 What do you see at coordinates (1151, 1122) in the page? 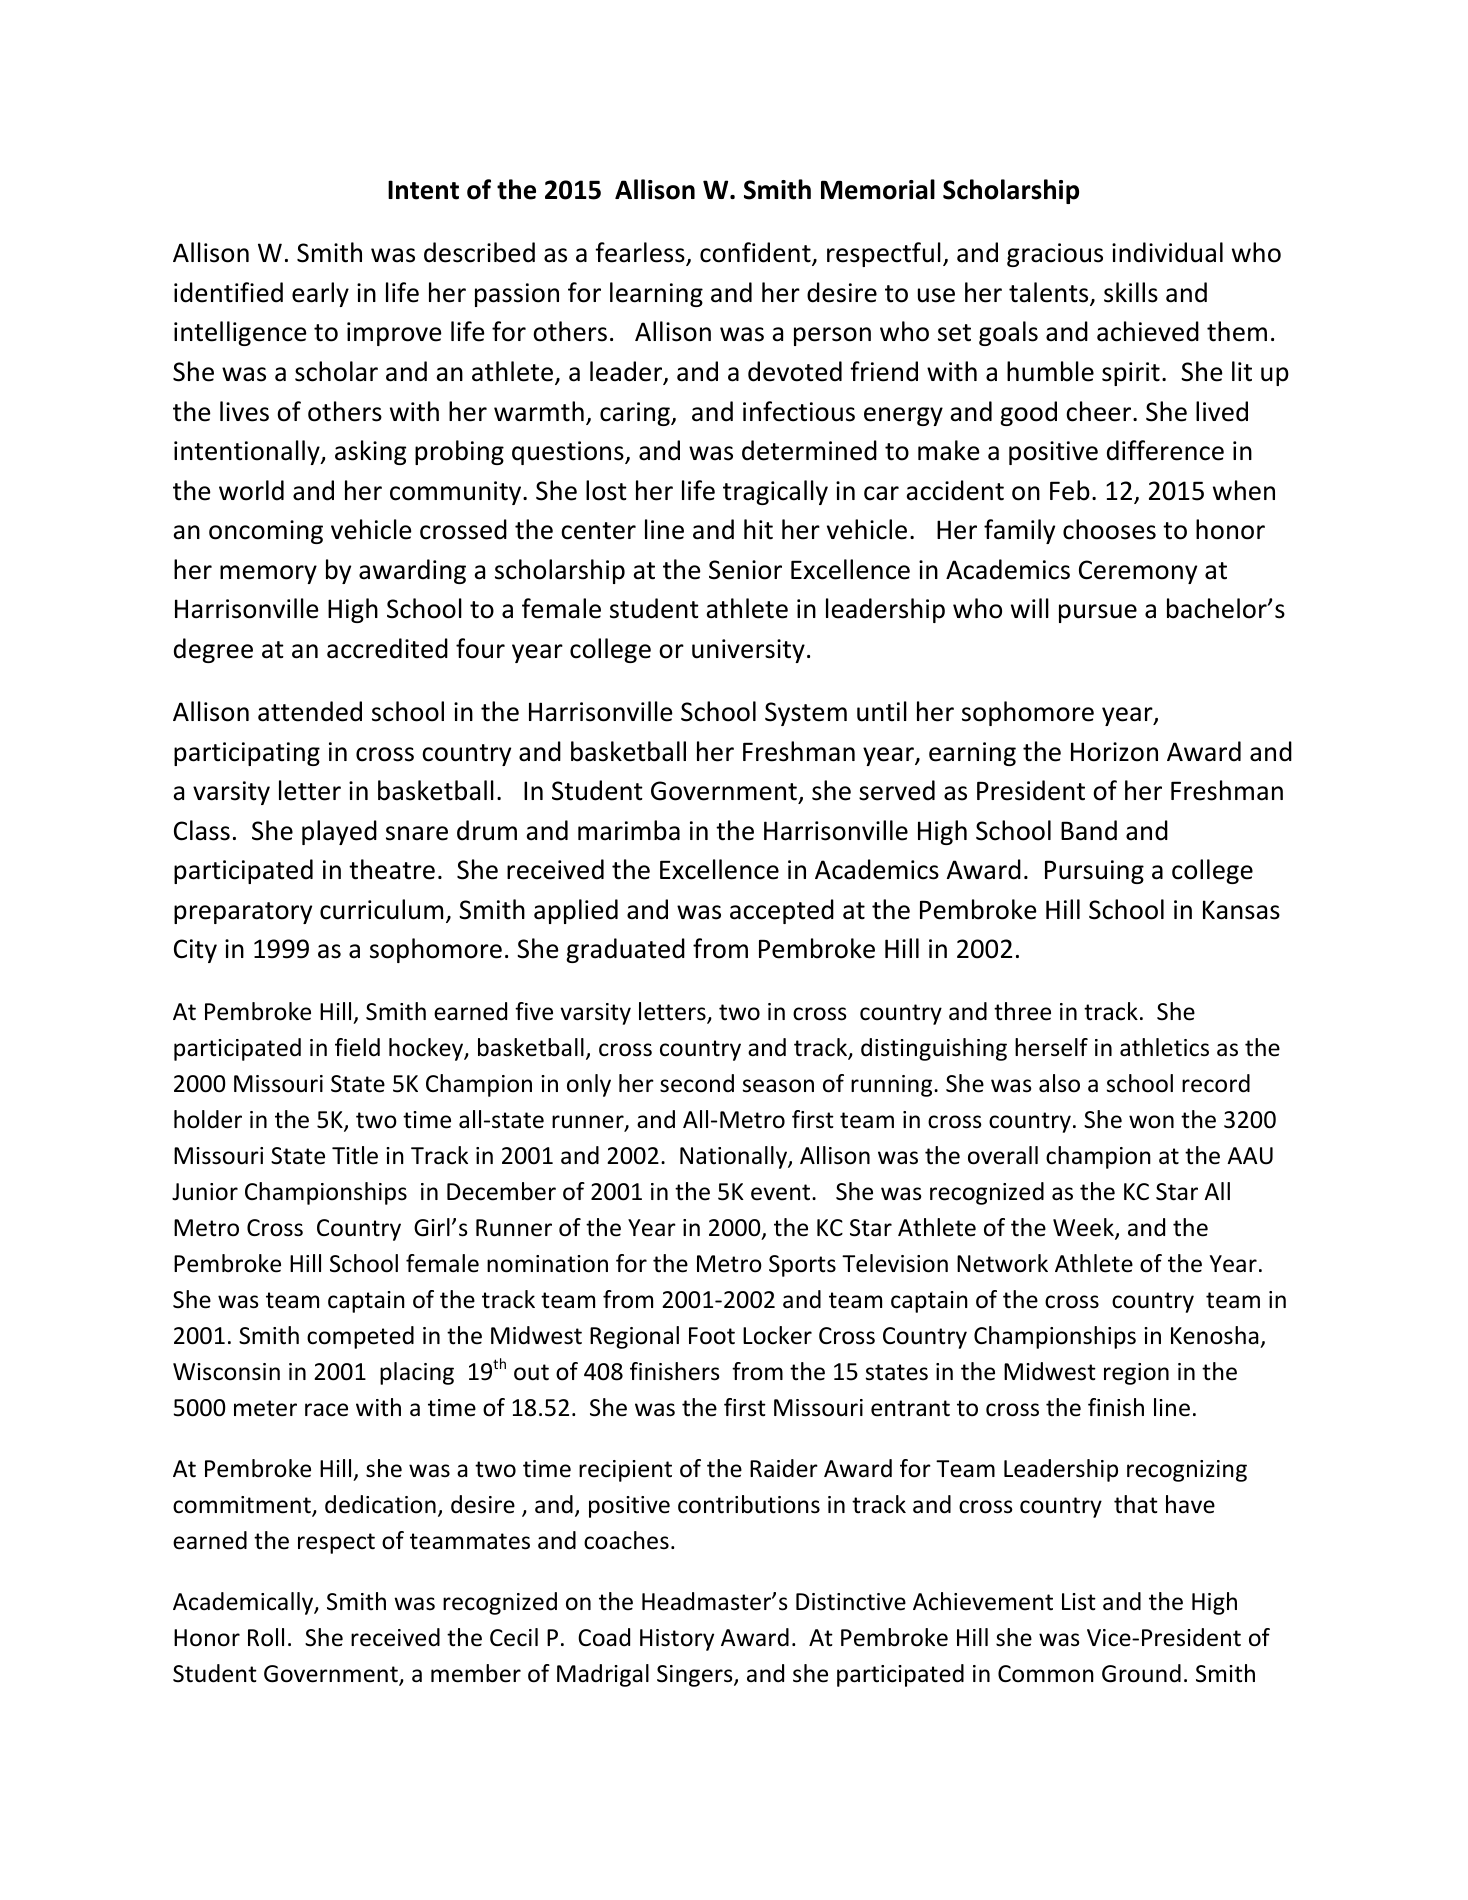
I see `won` at bounding box center [1151, 1122].
